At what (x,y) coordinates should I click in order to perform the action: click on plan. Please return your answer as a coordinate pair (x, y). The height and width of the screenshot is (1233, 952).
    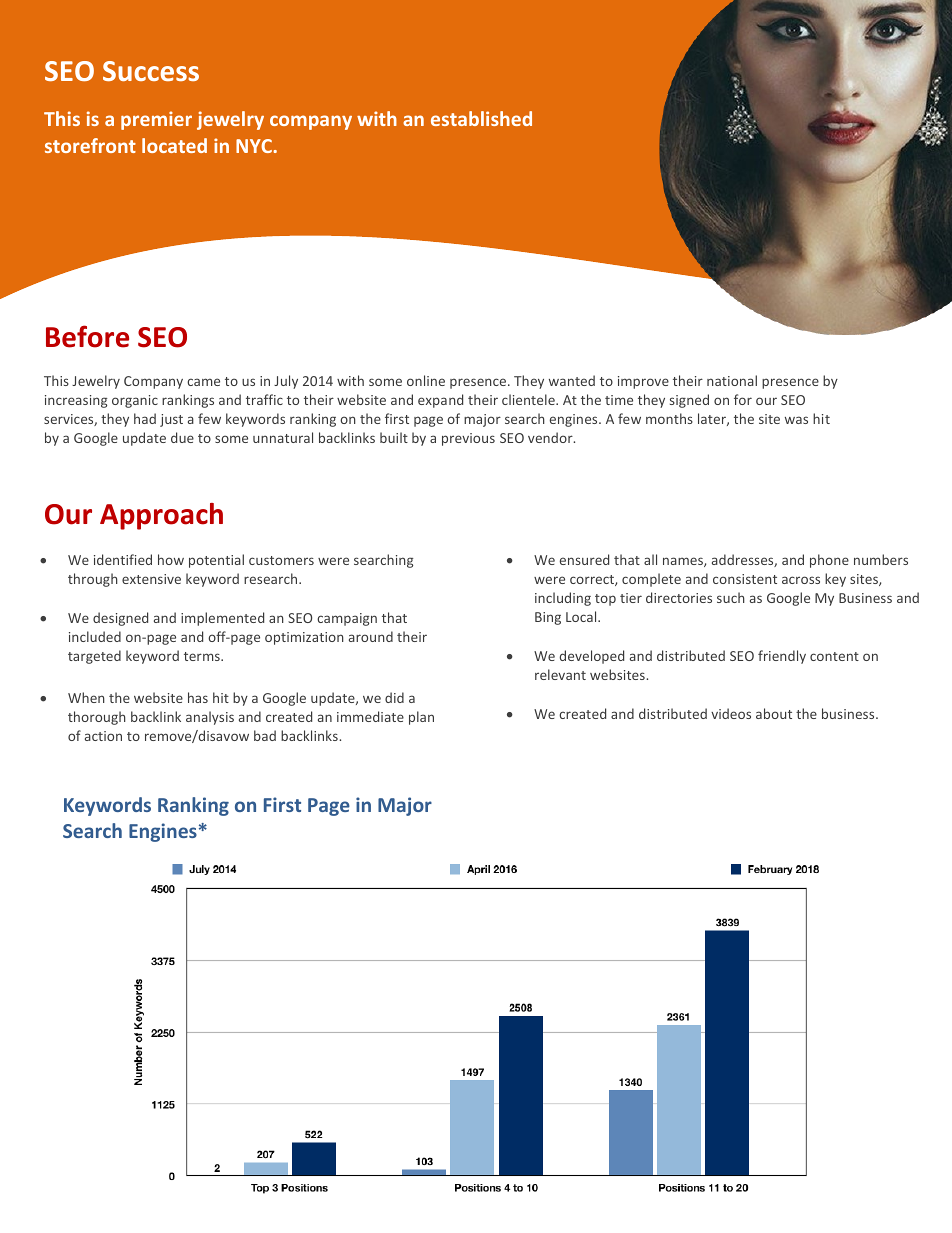
    Looking at the image, I should click on (421, 718).
